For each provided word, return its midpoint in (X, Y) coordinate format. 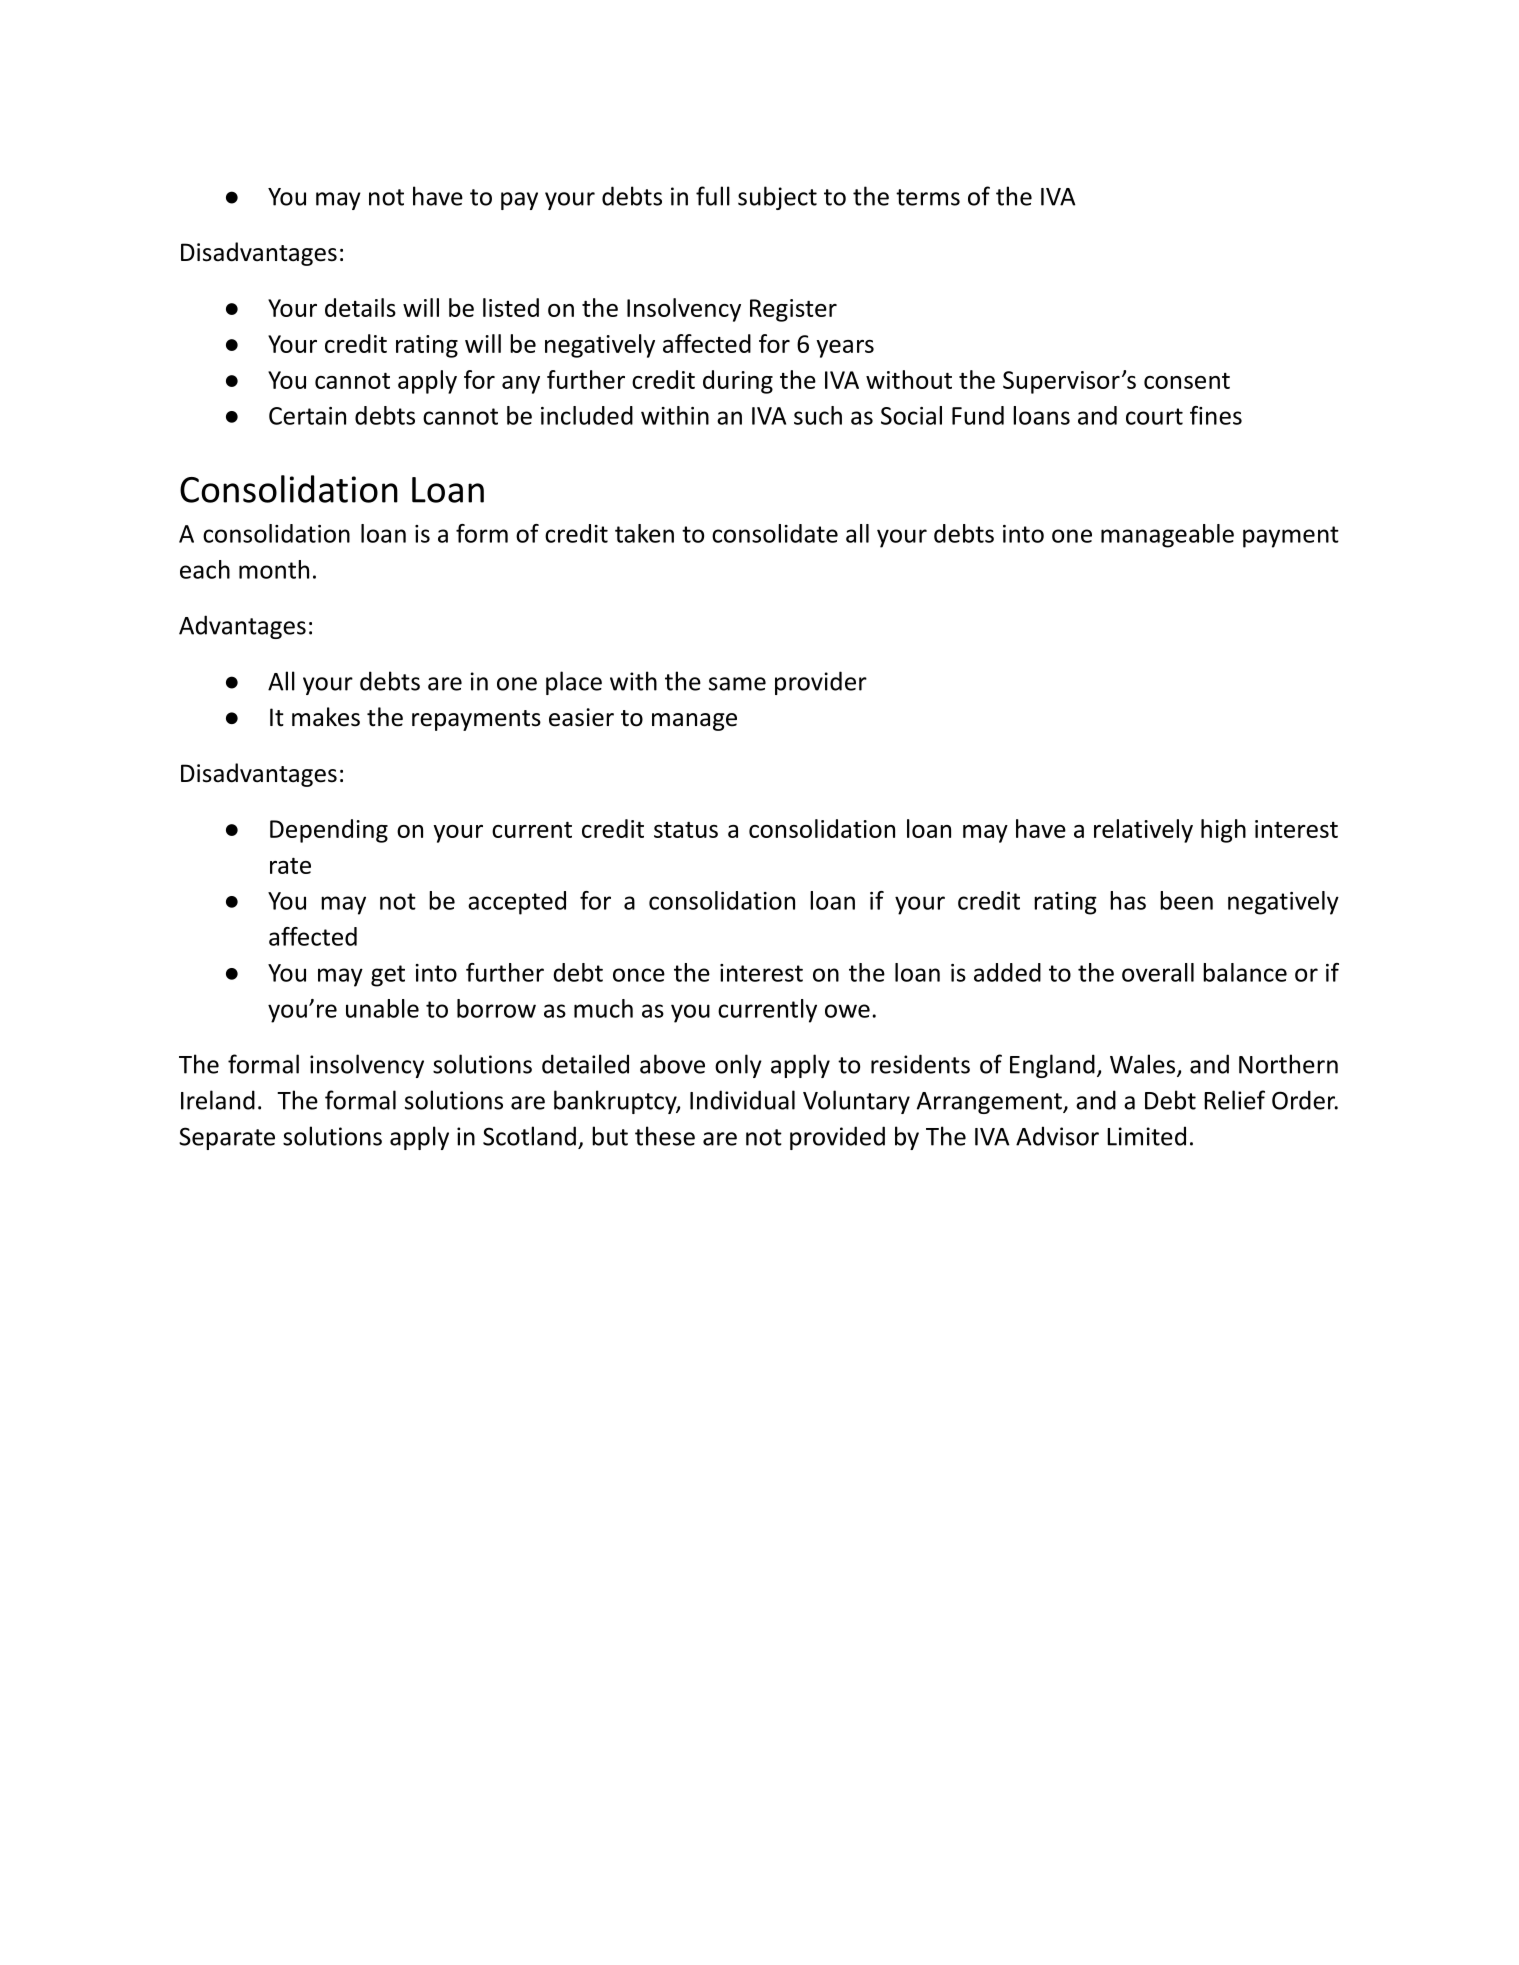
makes (326, 717)
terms (928, 197)
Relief (1234, 1100)
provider (821, 683)
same (737, 684)
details (360, 307)
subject (777, 198)
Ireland (218, 1100)
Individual (742, 1100)
